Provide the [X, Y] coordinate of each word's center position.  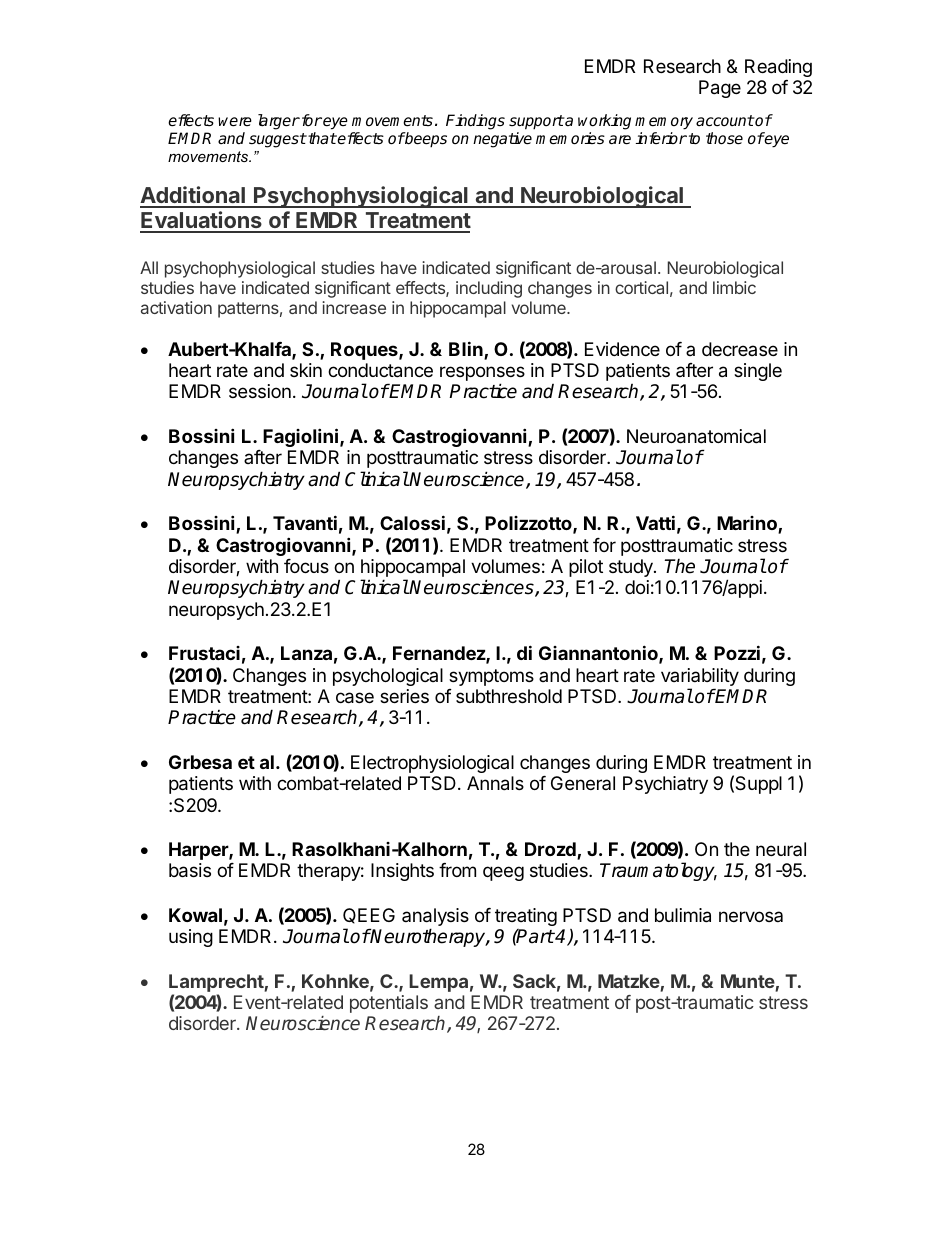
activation [176, 307]
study [632, 568]
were [235, 122]
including [489, 289]
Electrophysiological [432, 764]
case [355, 698]
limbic [734, 287]
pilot [586, 568]
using [191, 938]
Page [720, 89]
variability [700, 678]
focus [306, 566]
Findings [475, 122]
